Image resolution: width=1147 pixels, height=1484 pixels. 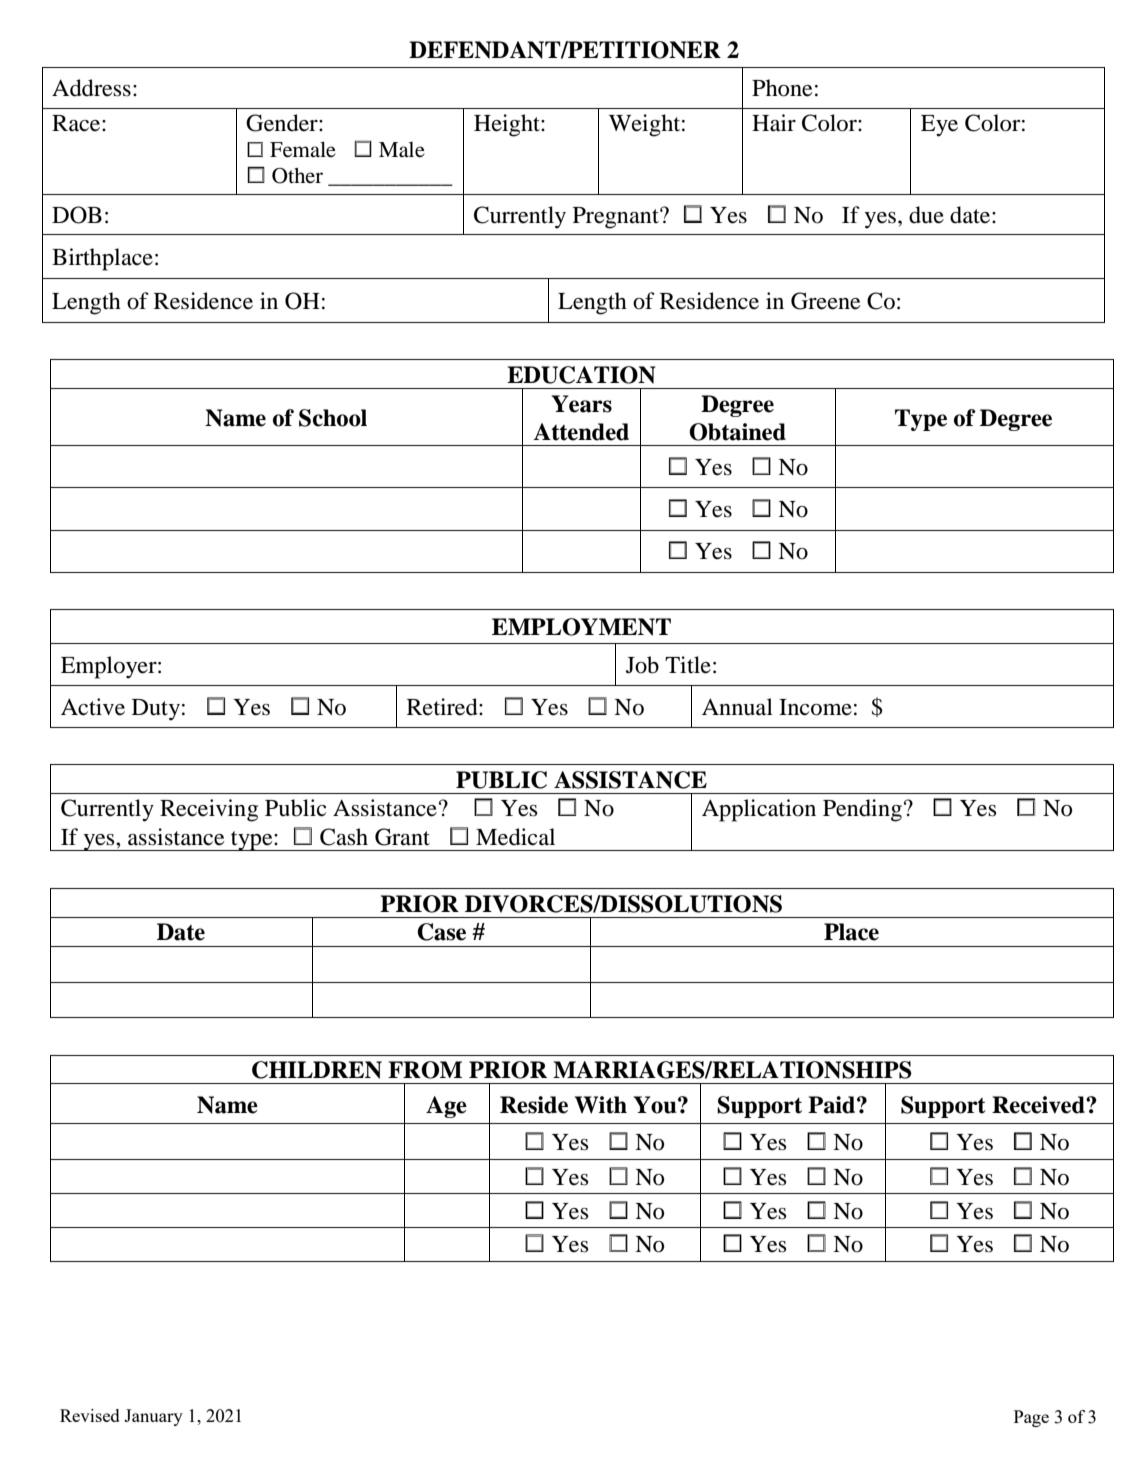 I want to click on Pending, so click(x=862, y=810).
